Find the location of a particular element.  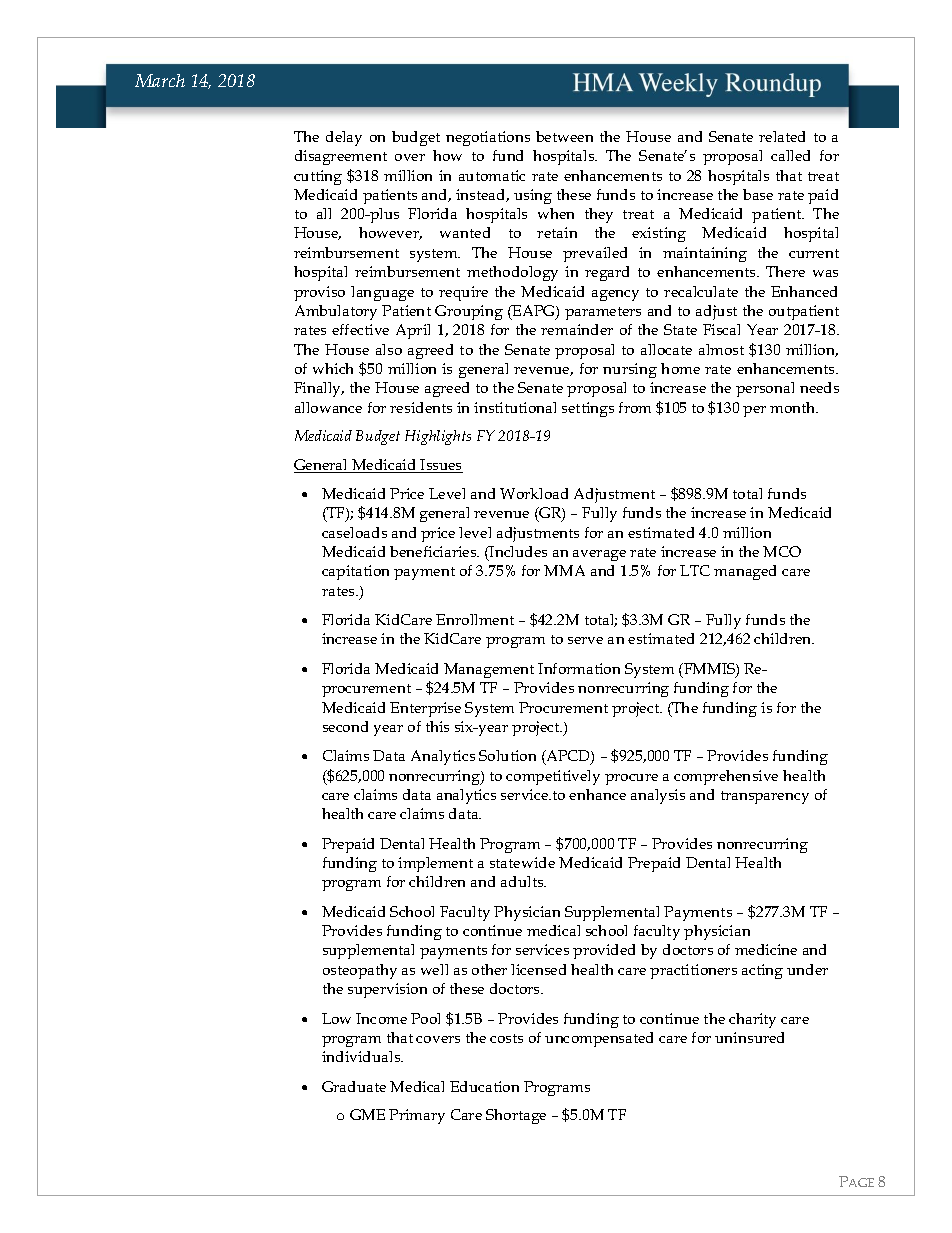

Enrollment is located at coordinates (475, 619).
